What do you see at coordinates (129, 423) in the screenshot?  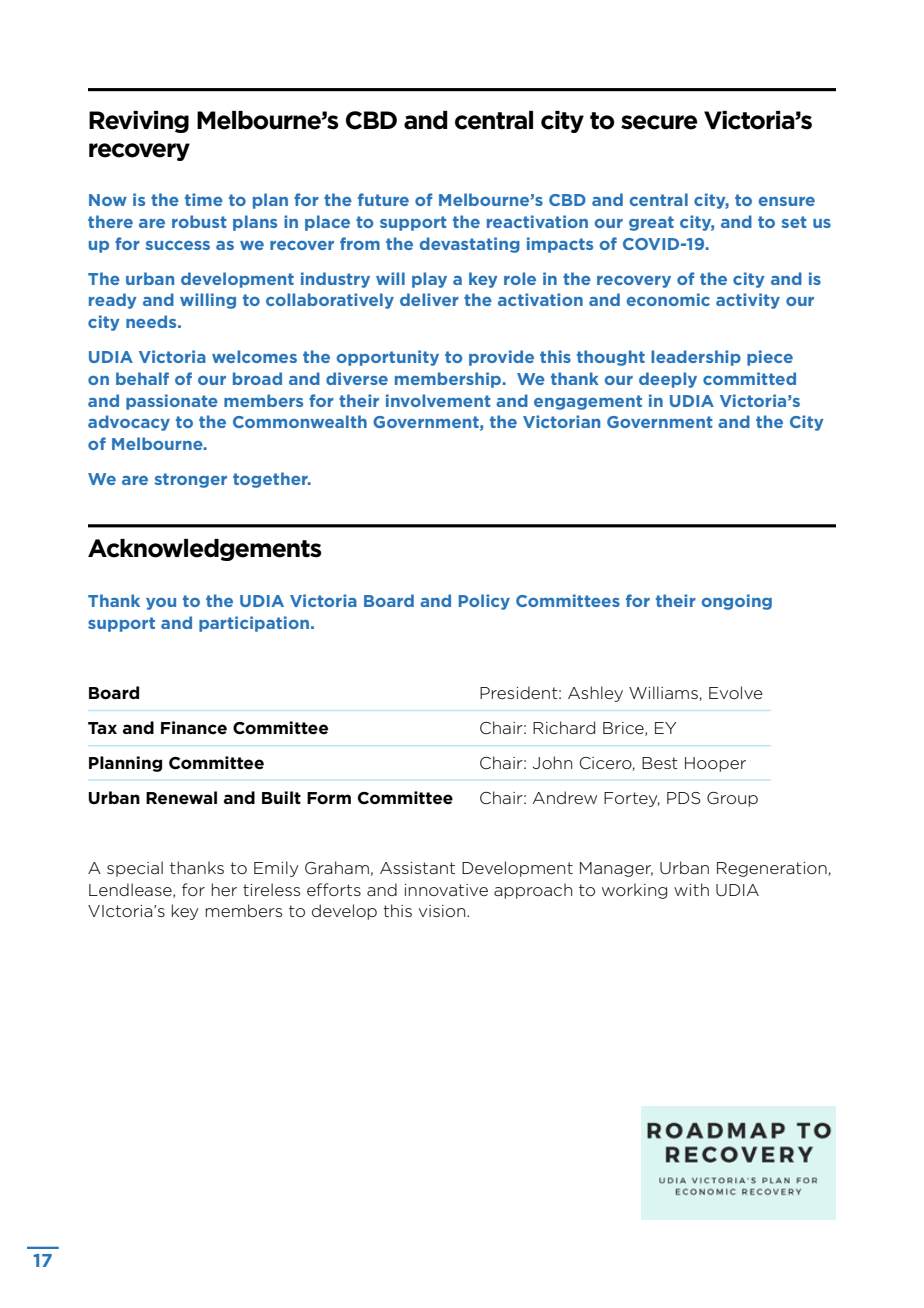 I see `advocacy` at bounding box center [129, 423].
